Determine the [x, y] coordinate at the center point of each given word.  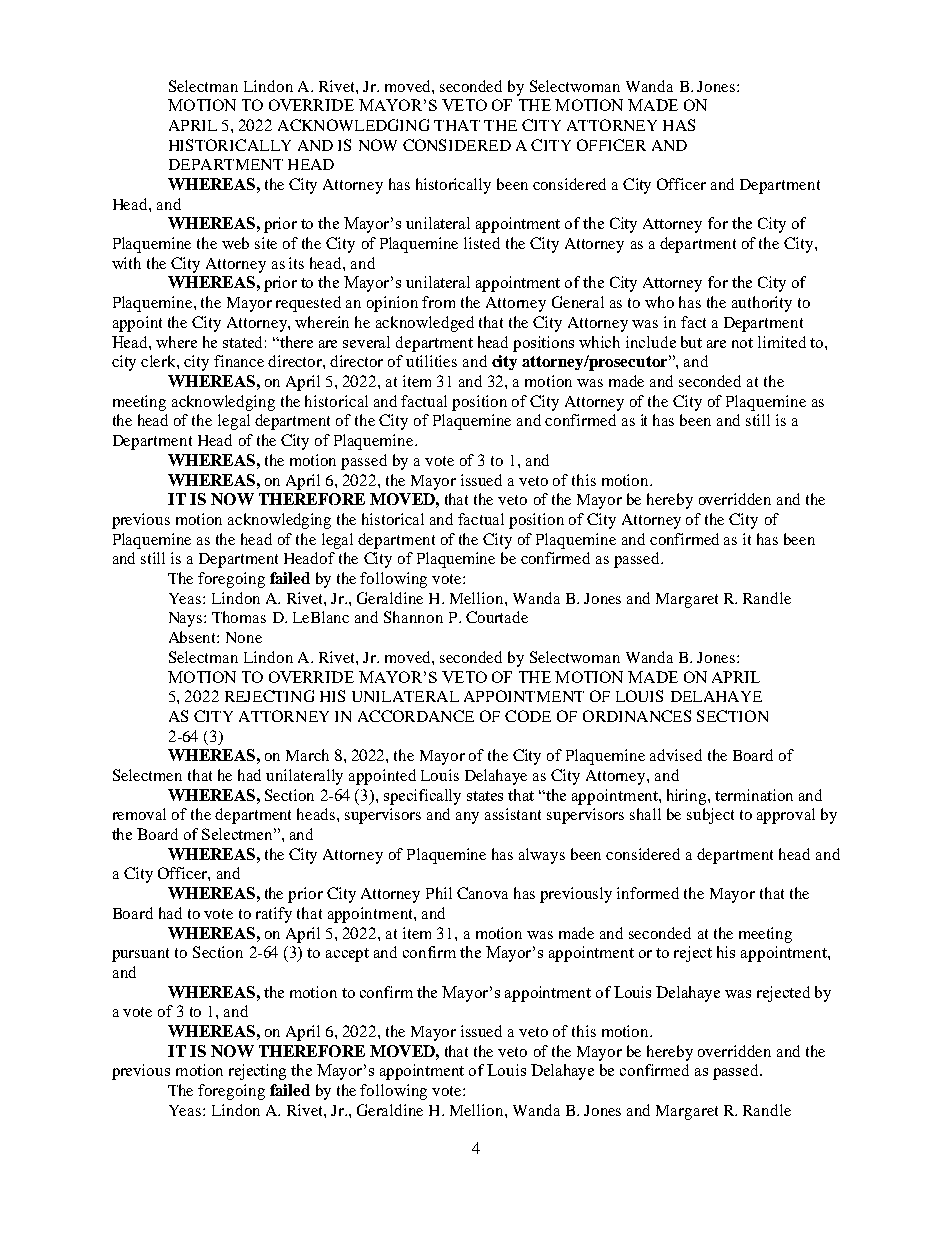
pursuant [140, 955]
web [235, 243]
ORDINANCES [637, 716]
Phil [439, 893]
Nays [187, 619]
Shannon [413, 617]
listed [482, 243]
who [659, 302]
